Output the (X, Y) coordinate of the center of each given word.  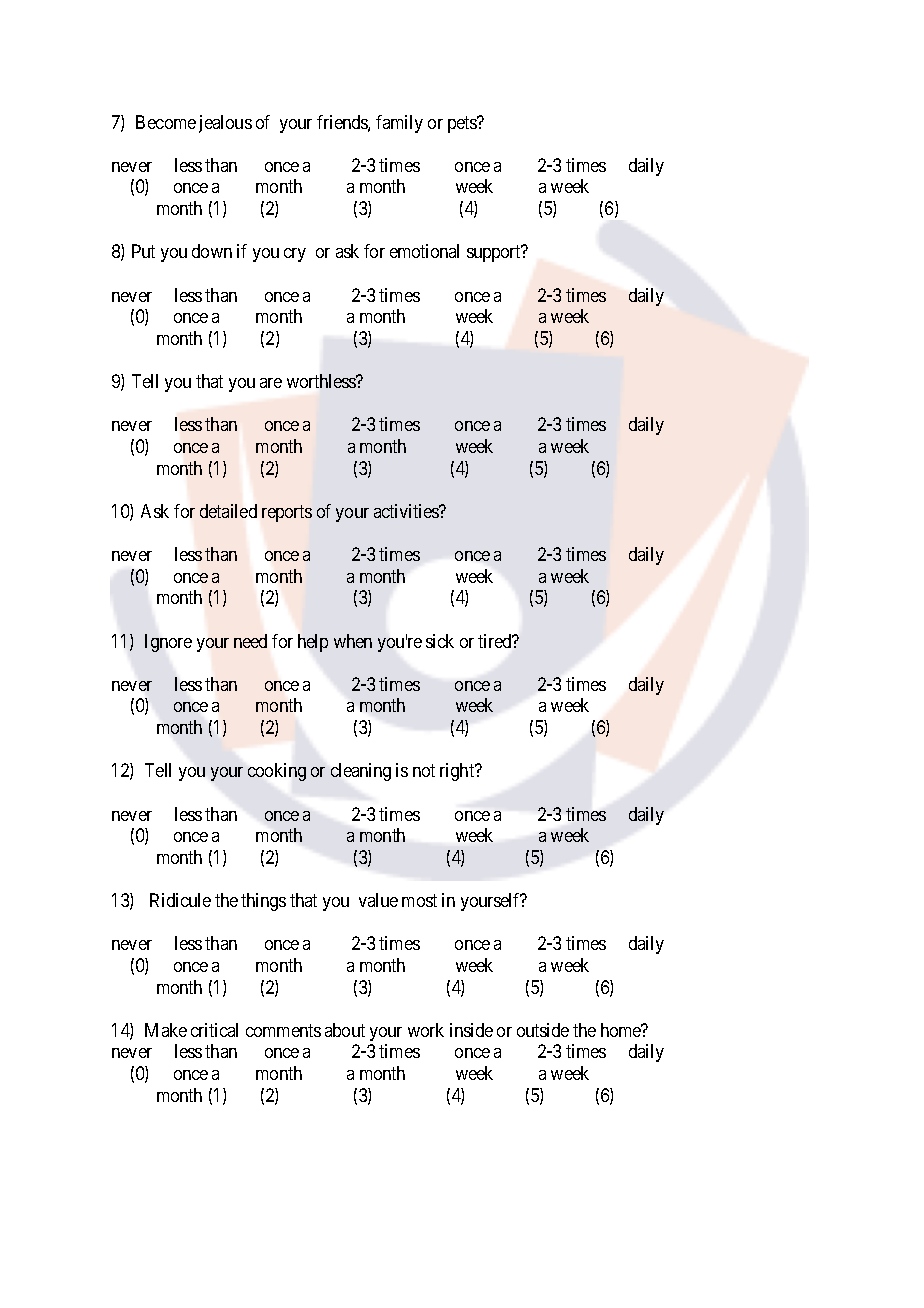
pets (463, 124)
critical (214, 1030)
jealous (225, 124)
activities (407, 511)
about (345, 1030)
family (399, 124)
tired (496, 641)
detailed (228, 511)
